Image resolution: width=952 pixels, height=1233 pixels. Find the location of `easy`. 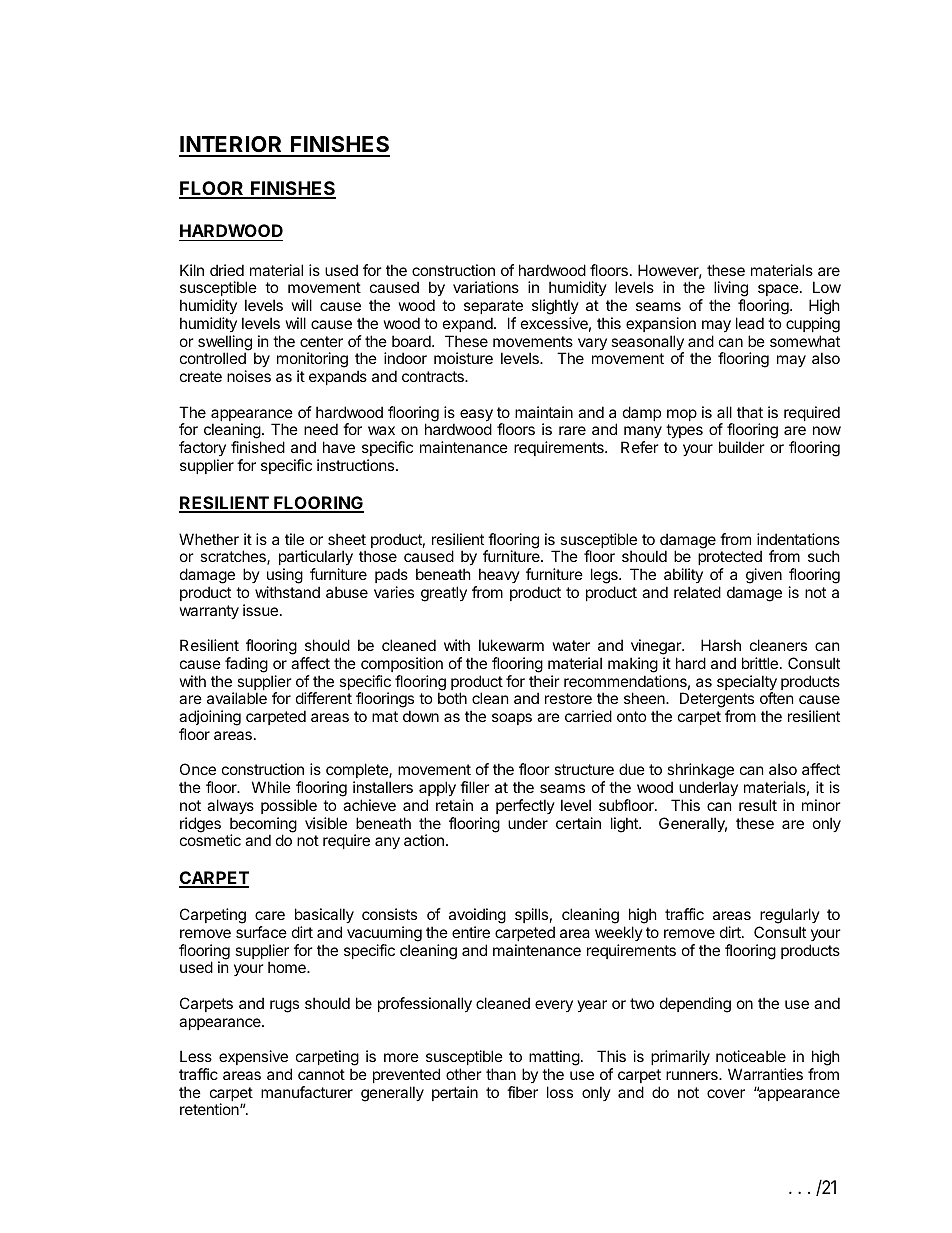

easy is located at coordinates (476, 416).
